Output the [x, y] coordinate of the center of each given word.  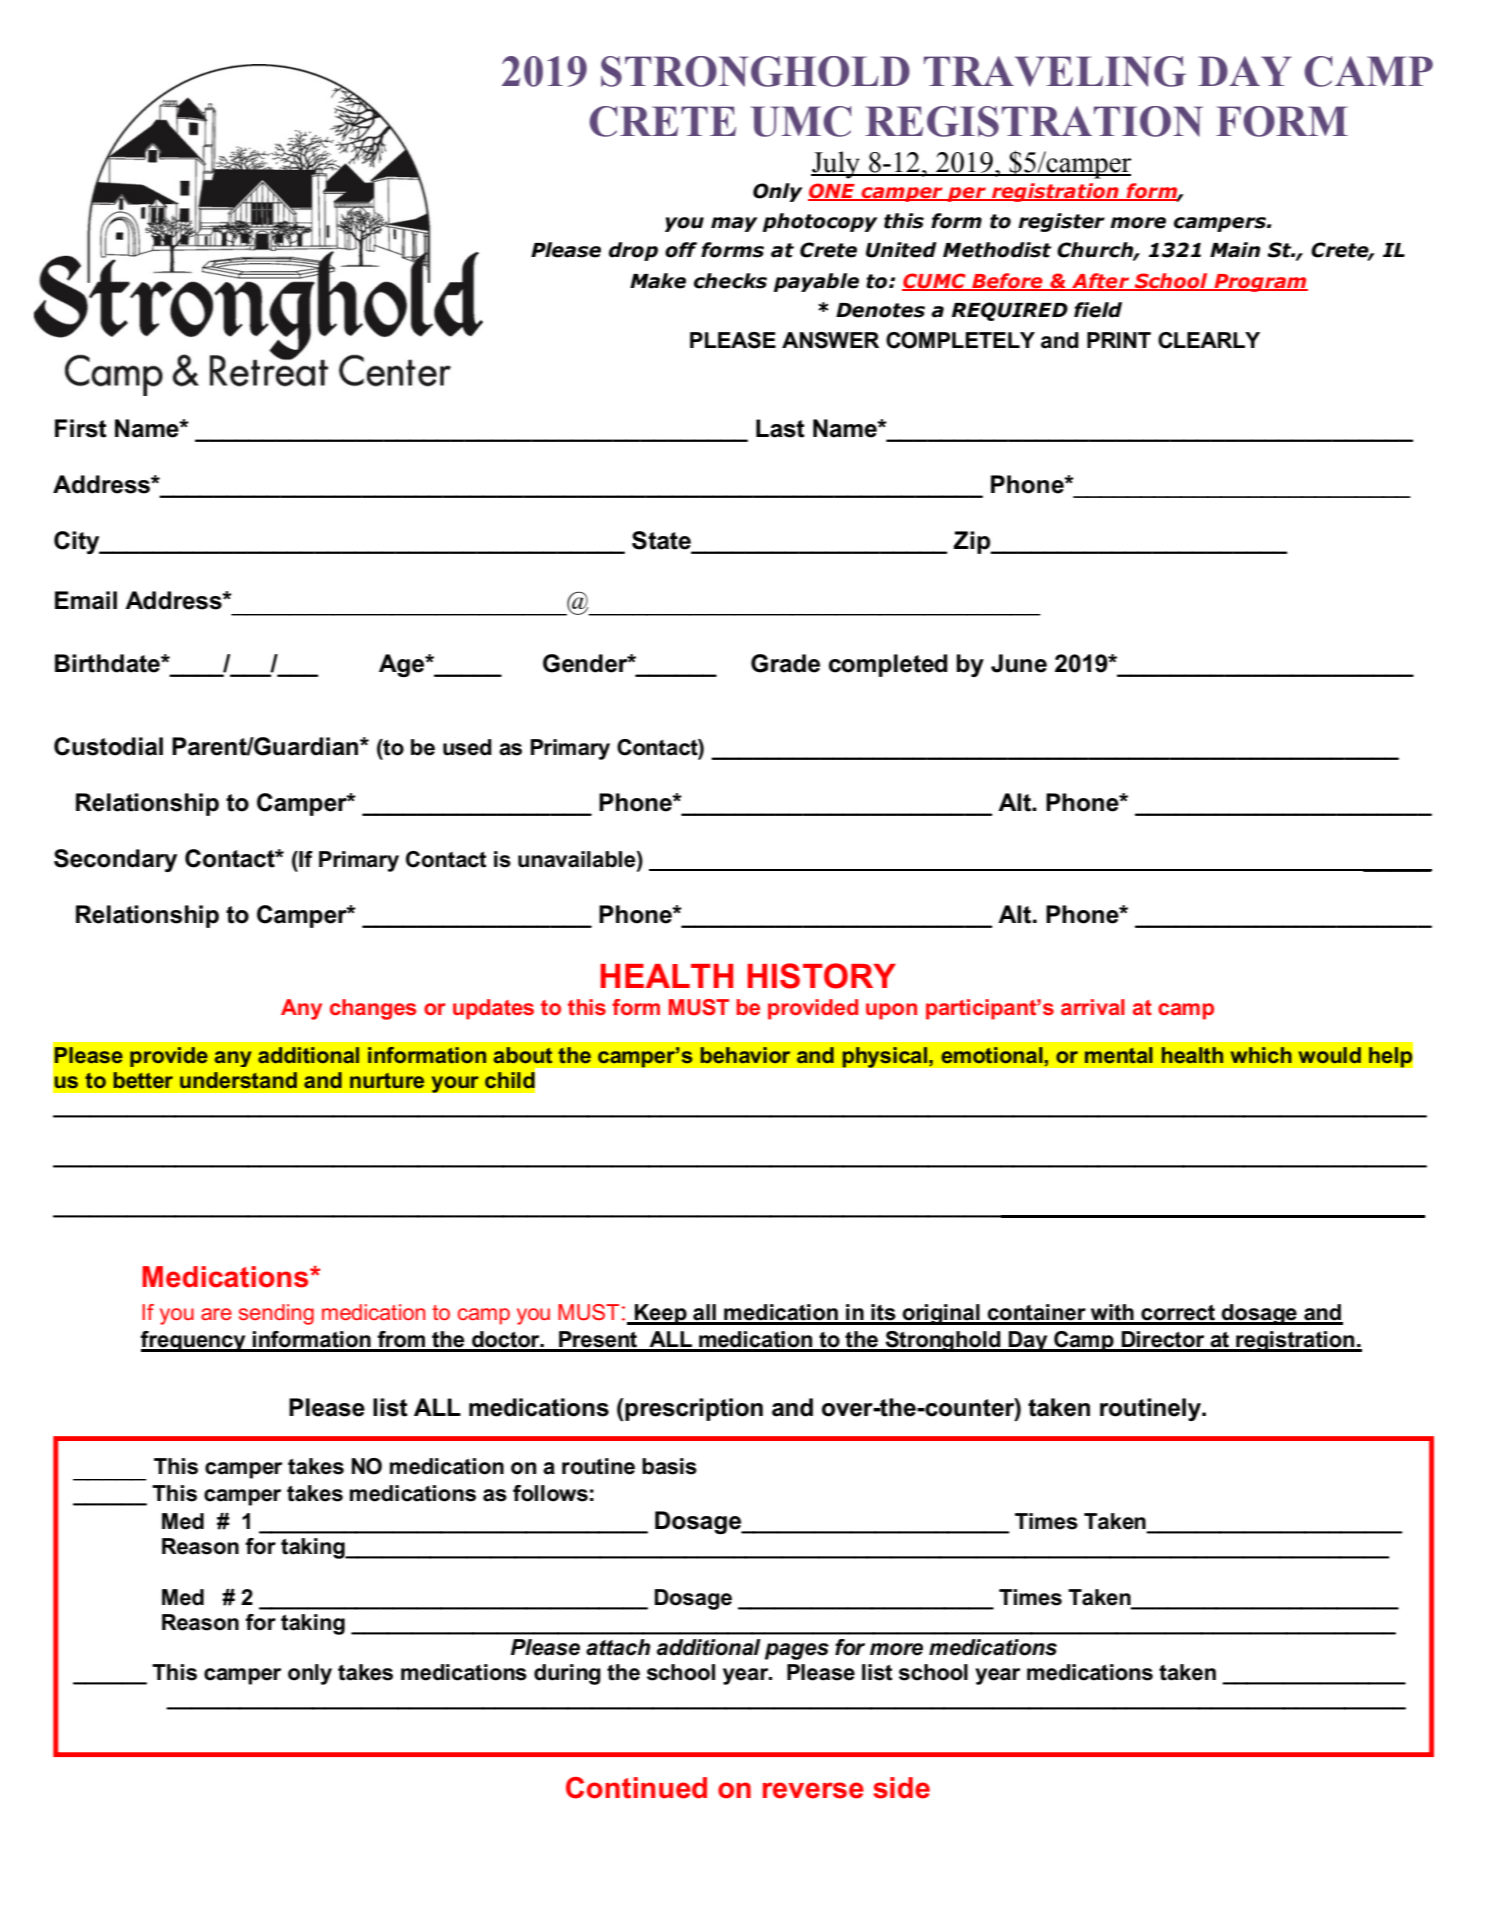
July [836, 165]
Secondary [115, 860]
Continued [636, 1788]
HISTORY [821, 976]
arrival [1093, 1007]
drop [633, 251]
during [567, 1674]
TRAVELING [1055, 71]
